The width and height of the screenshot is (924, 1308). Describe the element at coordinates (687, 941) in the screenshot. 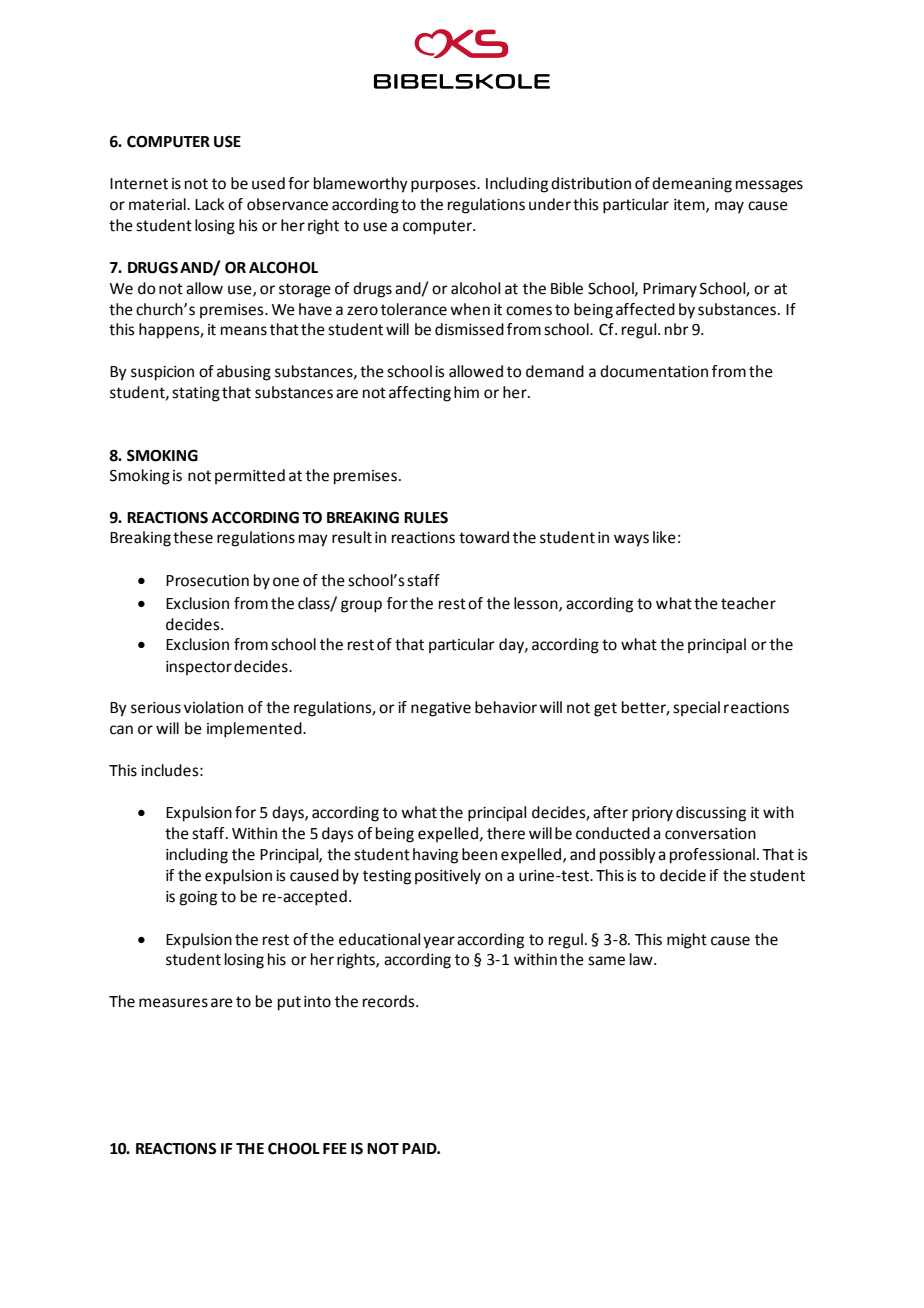

I see `might` at that location.
